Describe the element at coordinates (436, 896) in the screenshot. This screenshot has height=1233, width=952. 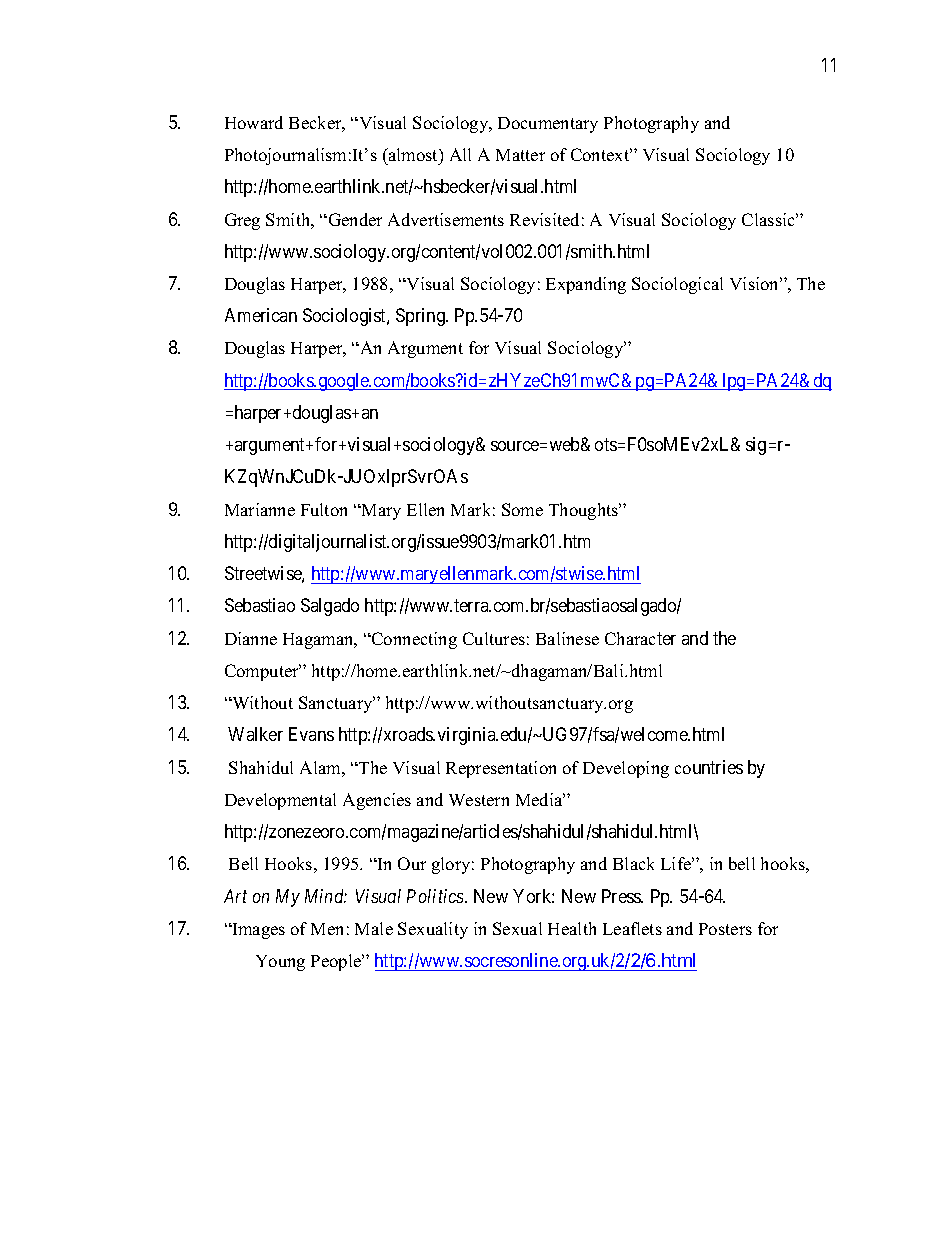
I see `Politics` at that location.
